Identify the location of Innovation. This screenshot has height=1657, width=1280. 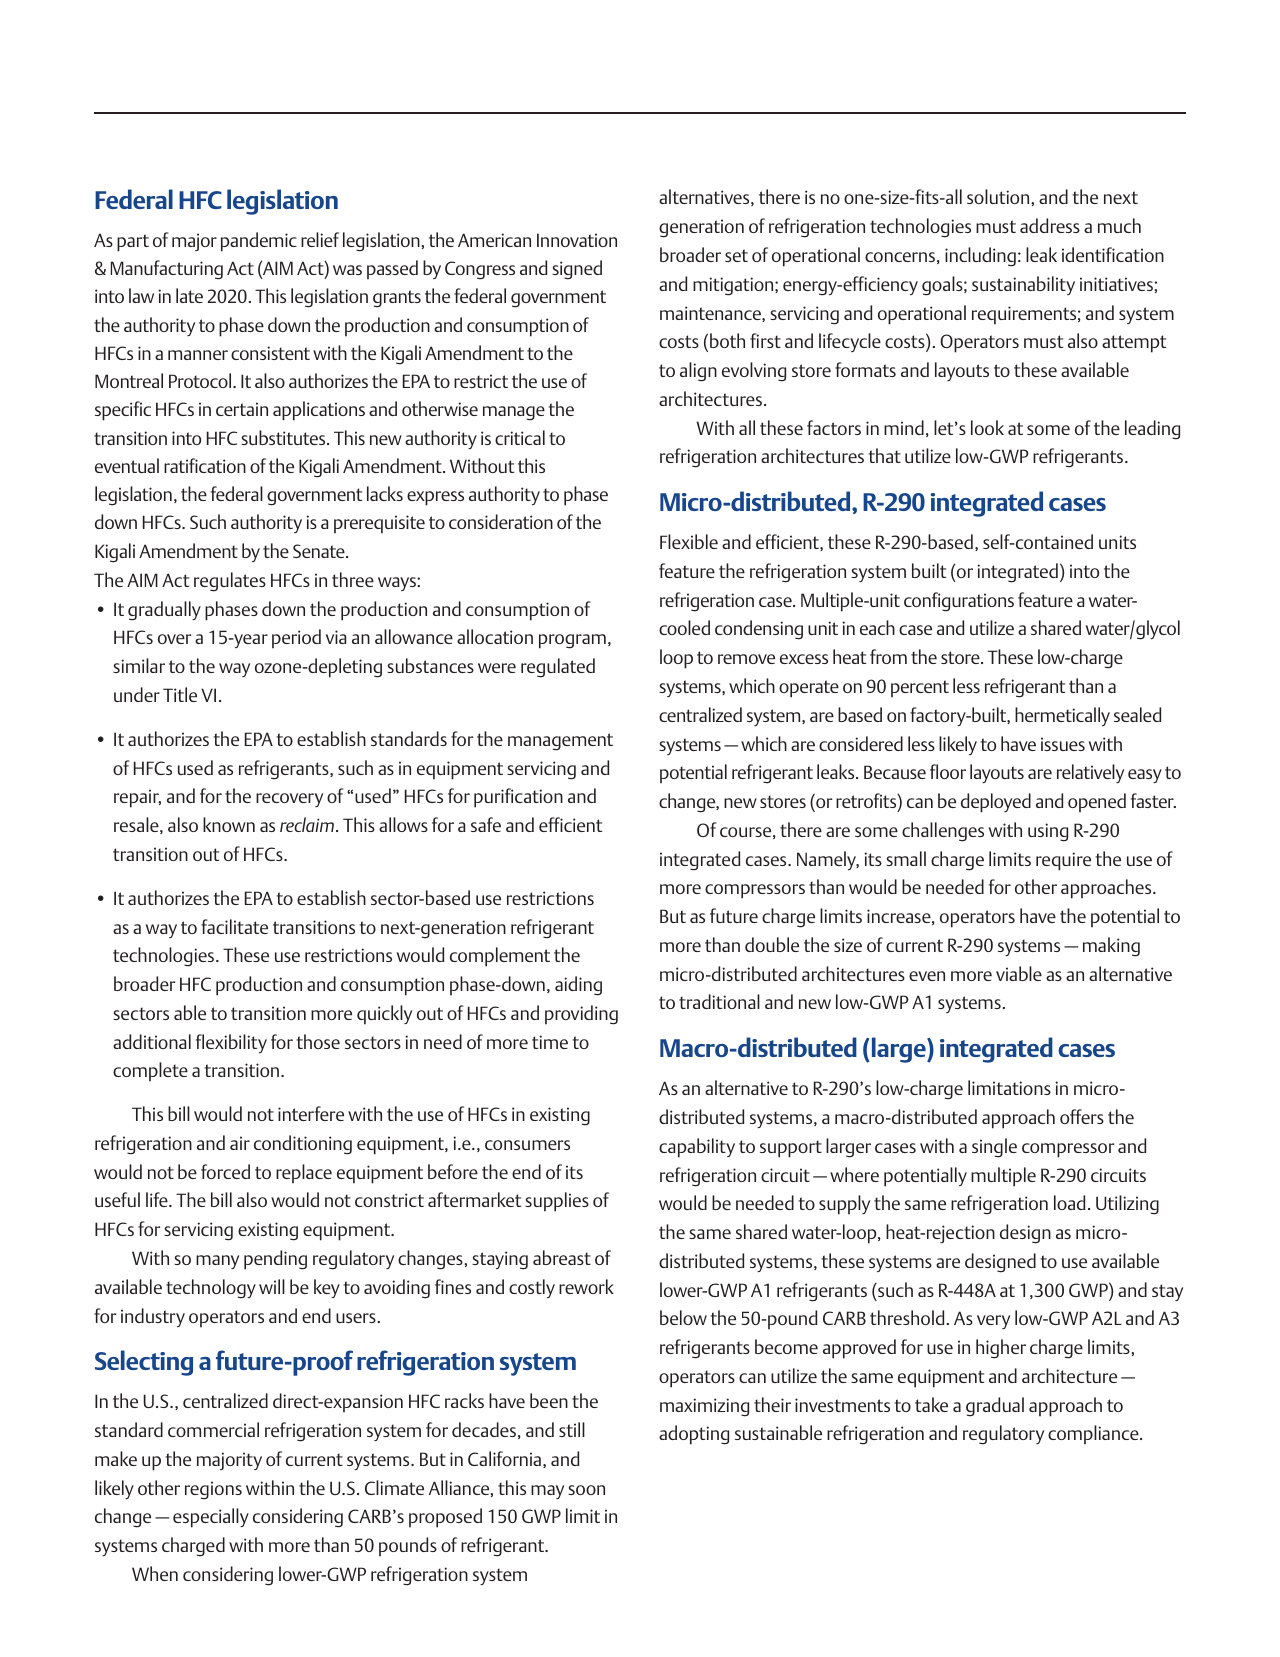
(577, 240).
